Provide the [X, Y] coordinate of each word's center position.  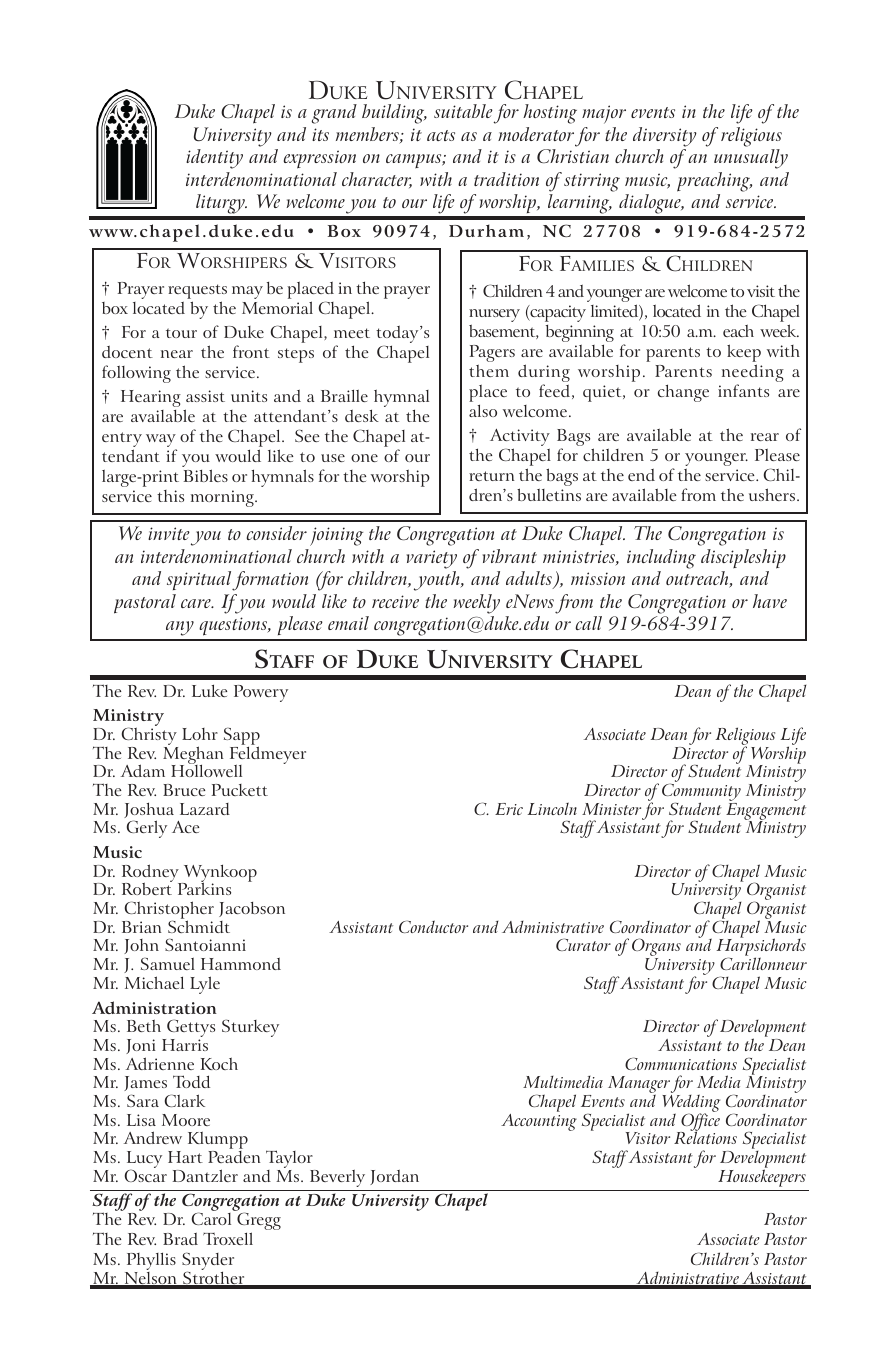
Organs [656, 948]
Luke [209, 690]
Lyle [205, 985]
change [683, 393]
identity [214, 159]
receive [395, 601]
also [483, 410]
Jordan [394, 1177]
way [161, 442]
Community [701, 793]
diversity [665, 137]
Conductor [433, 926]
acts [441, 135]
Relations [705, 1137]
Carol [211, 1218]
